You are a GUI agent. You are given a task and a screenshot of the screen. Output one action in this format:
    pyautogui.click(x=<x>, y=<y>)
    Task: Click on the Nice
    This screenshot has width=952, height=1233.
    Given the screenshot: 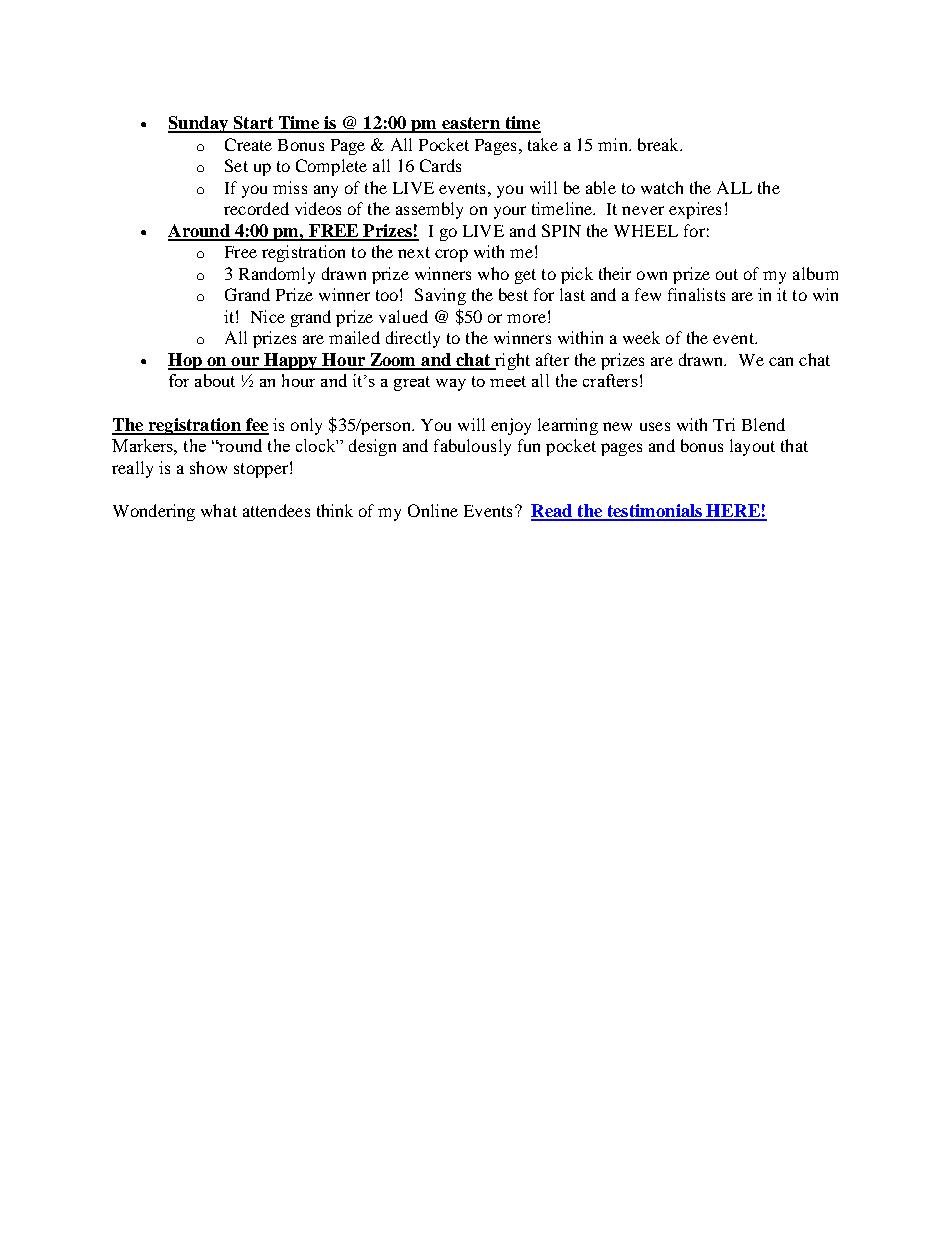 What is the action you would take?
    pyautogui.click(x=268, y=316)
